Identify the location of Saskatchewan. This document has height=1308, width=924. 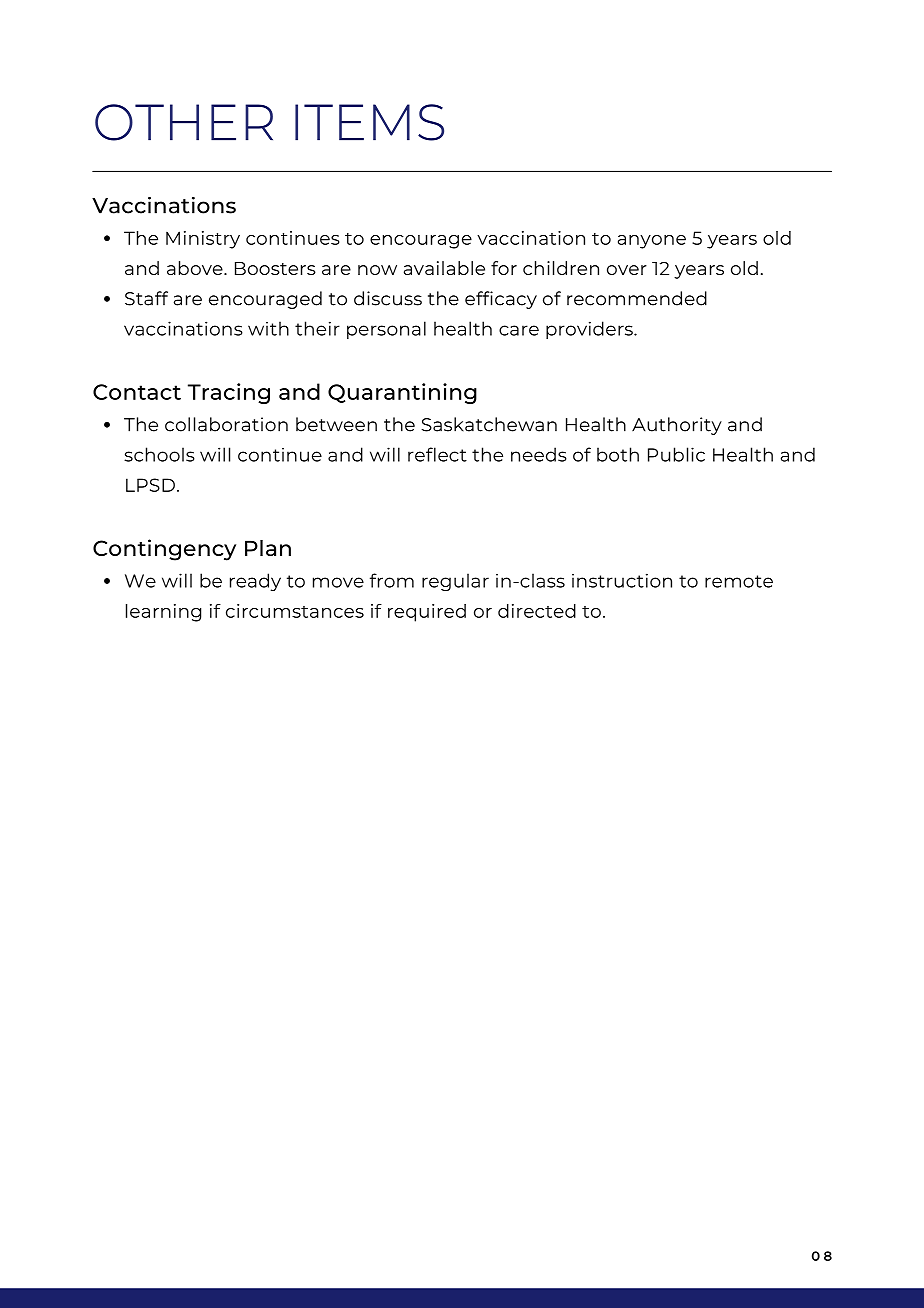
(489, 424).
